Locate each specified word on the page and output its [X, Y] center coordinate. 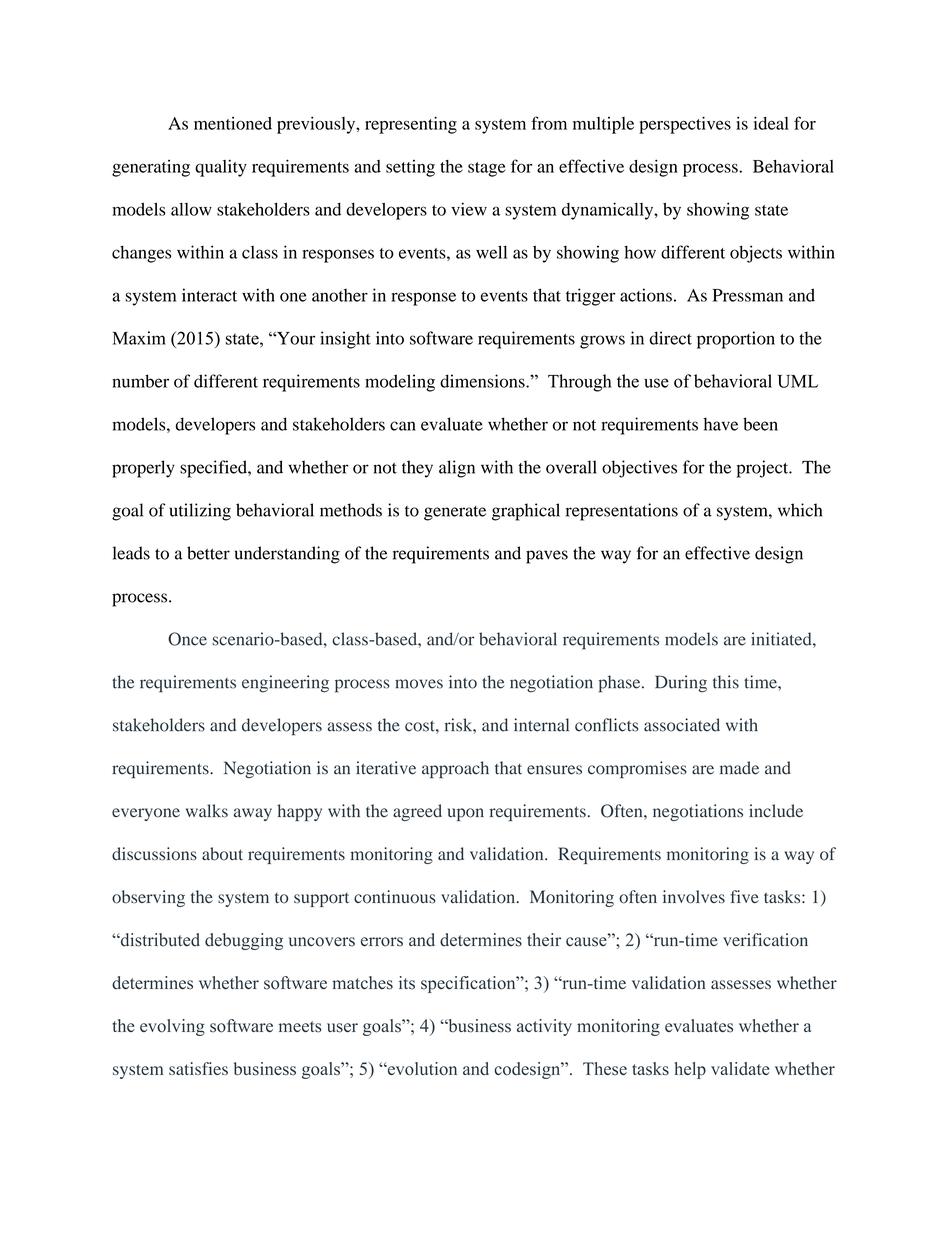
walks [207, 811]
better [208, 553]
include [776, 811]
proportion [736, 340]
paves [547, 557]
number [140, 381]
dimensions [483, 381]
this [726, 682]
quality [221, 168]
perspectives [685, 125]
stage [487, 169]
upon [466, 814]
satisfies [198, 1068]
